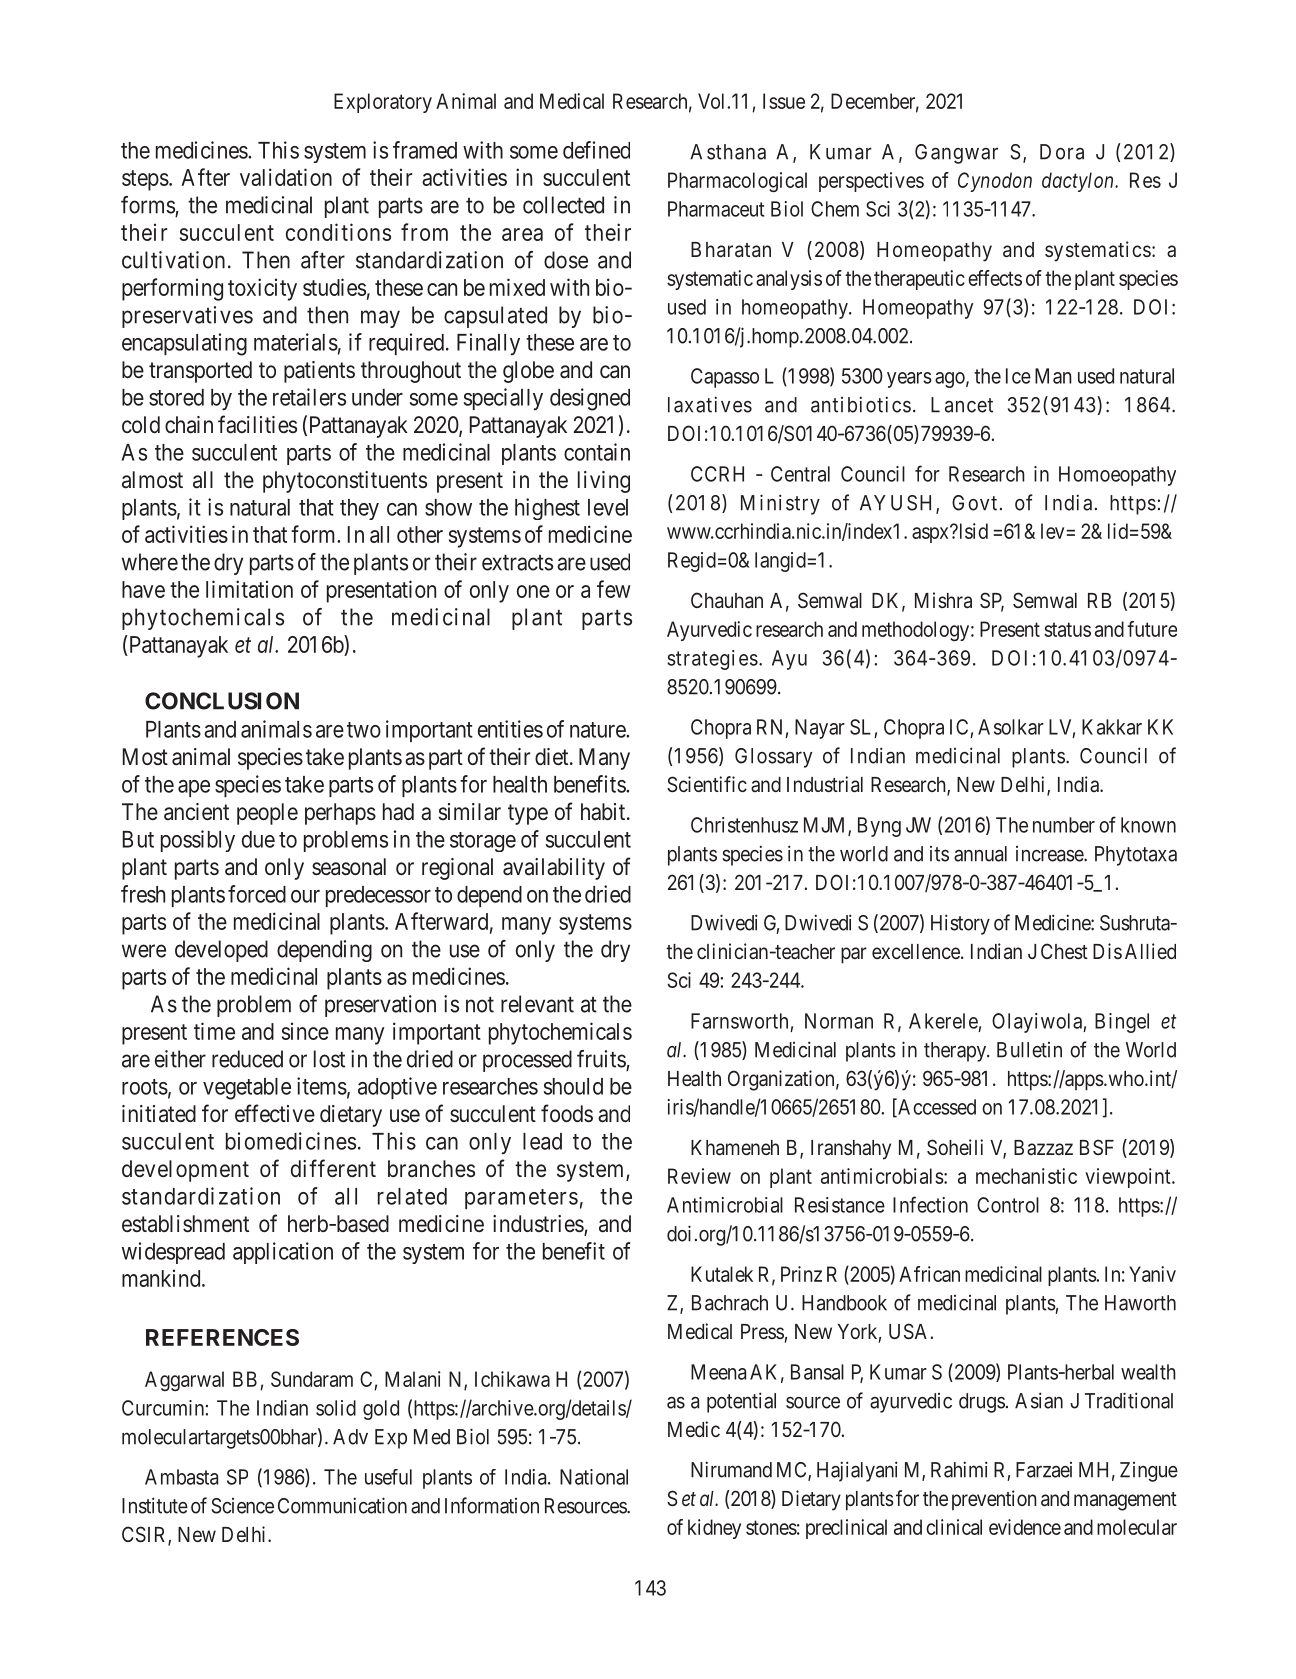 The height and width of the page is (1679, 1296). What do you see at coordinates (1026, 1176) in the page?
I see `mechanistic` at bounding box center [1026, 1176].
